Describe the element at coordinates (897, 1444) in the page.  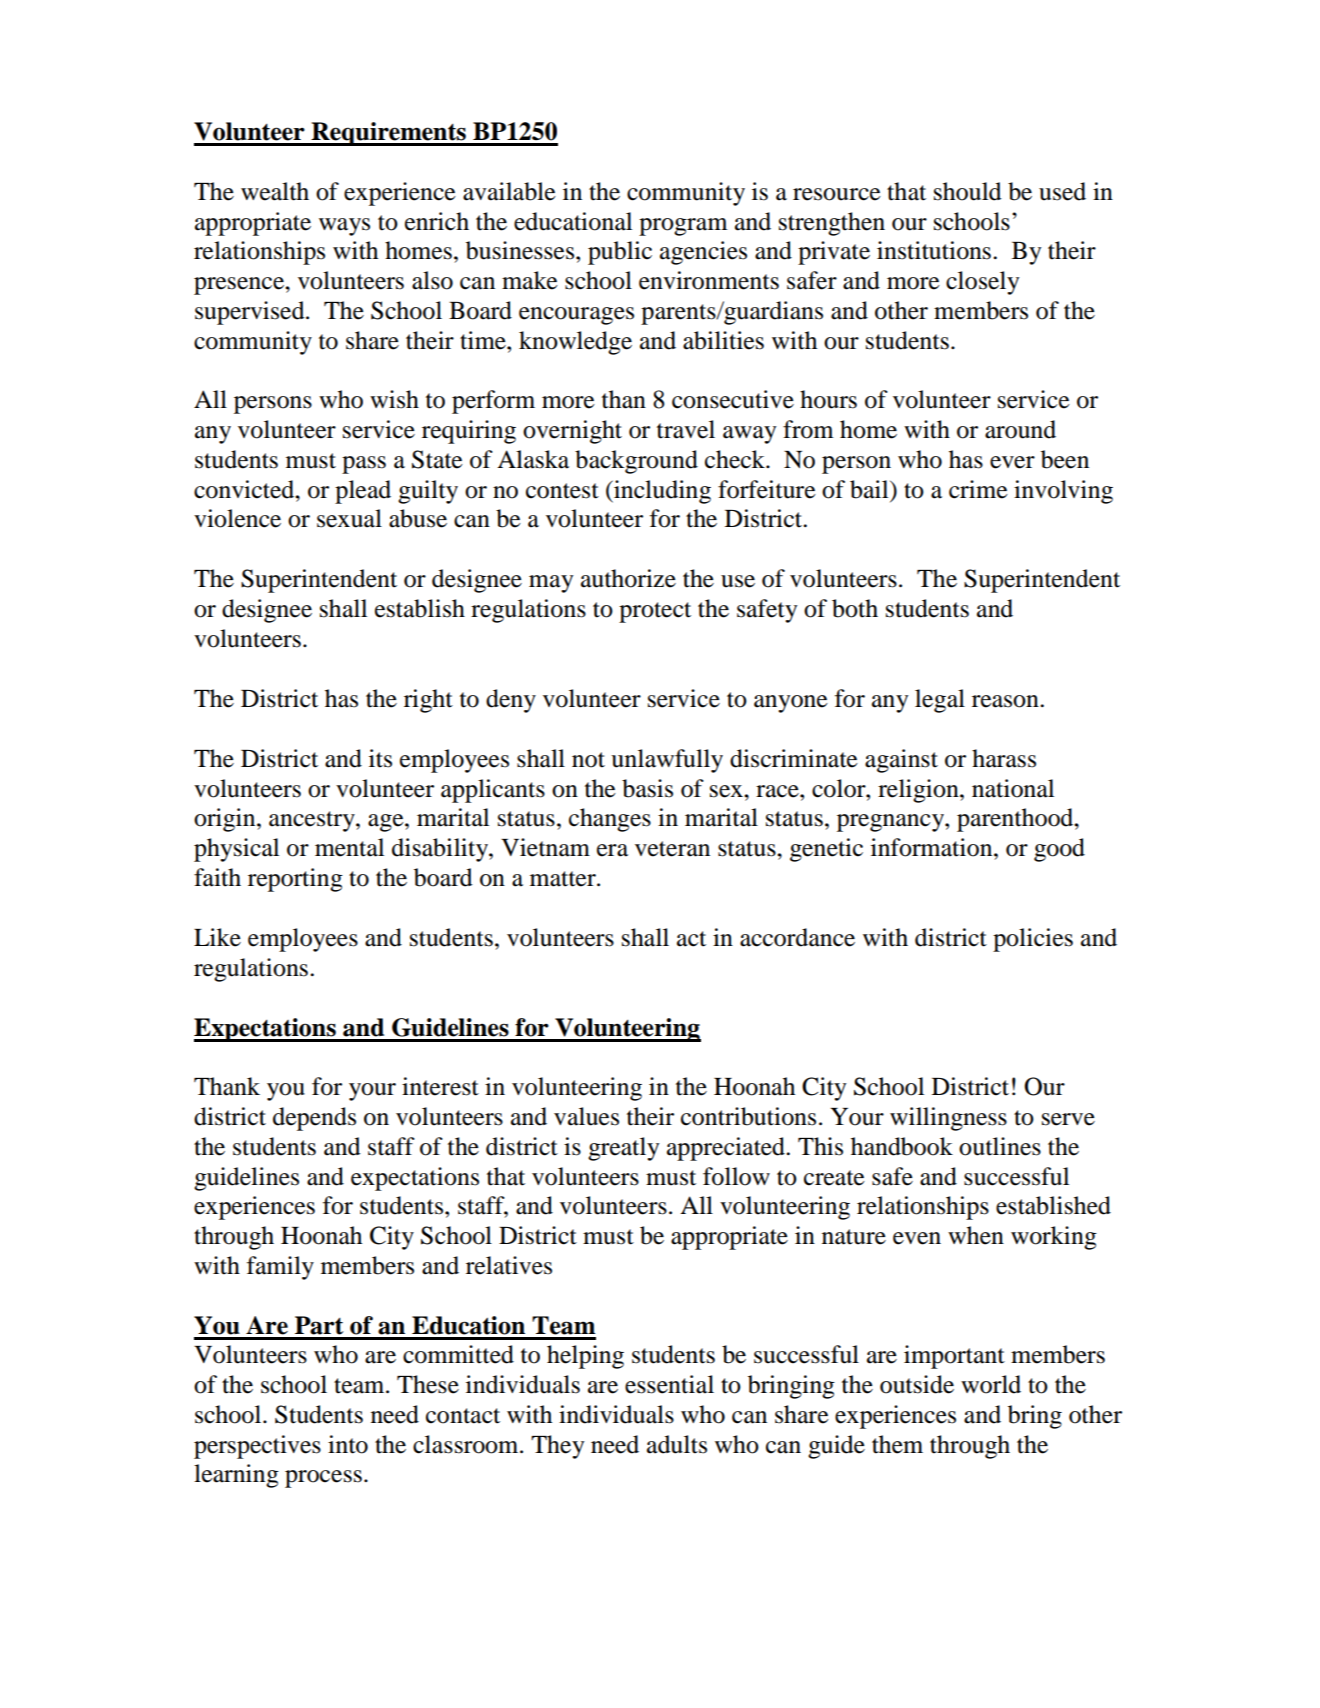
I see `them` at that location.
